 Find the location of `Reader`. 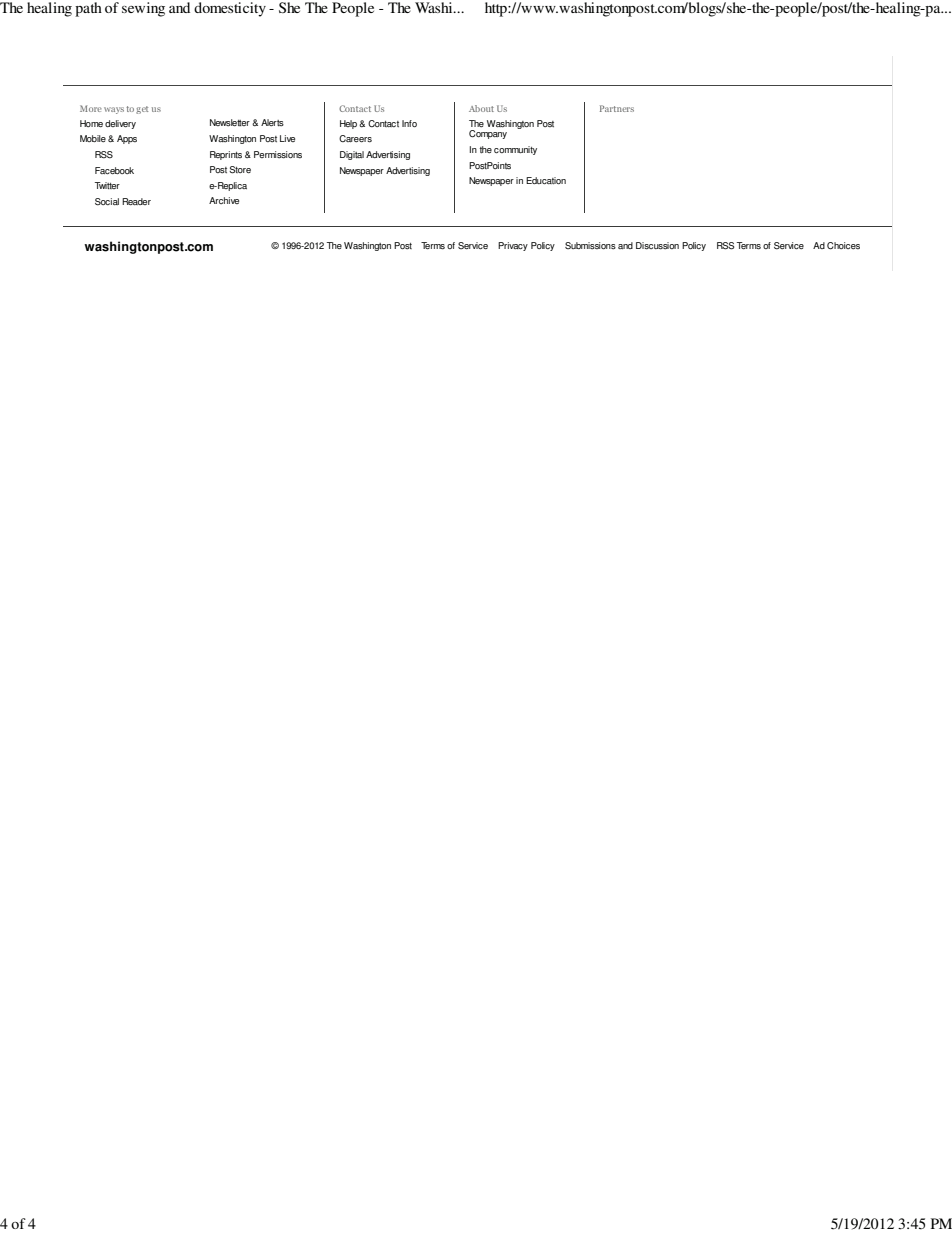

Reader is located at coordinates (136, 201).
